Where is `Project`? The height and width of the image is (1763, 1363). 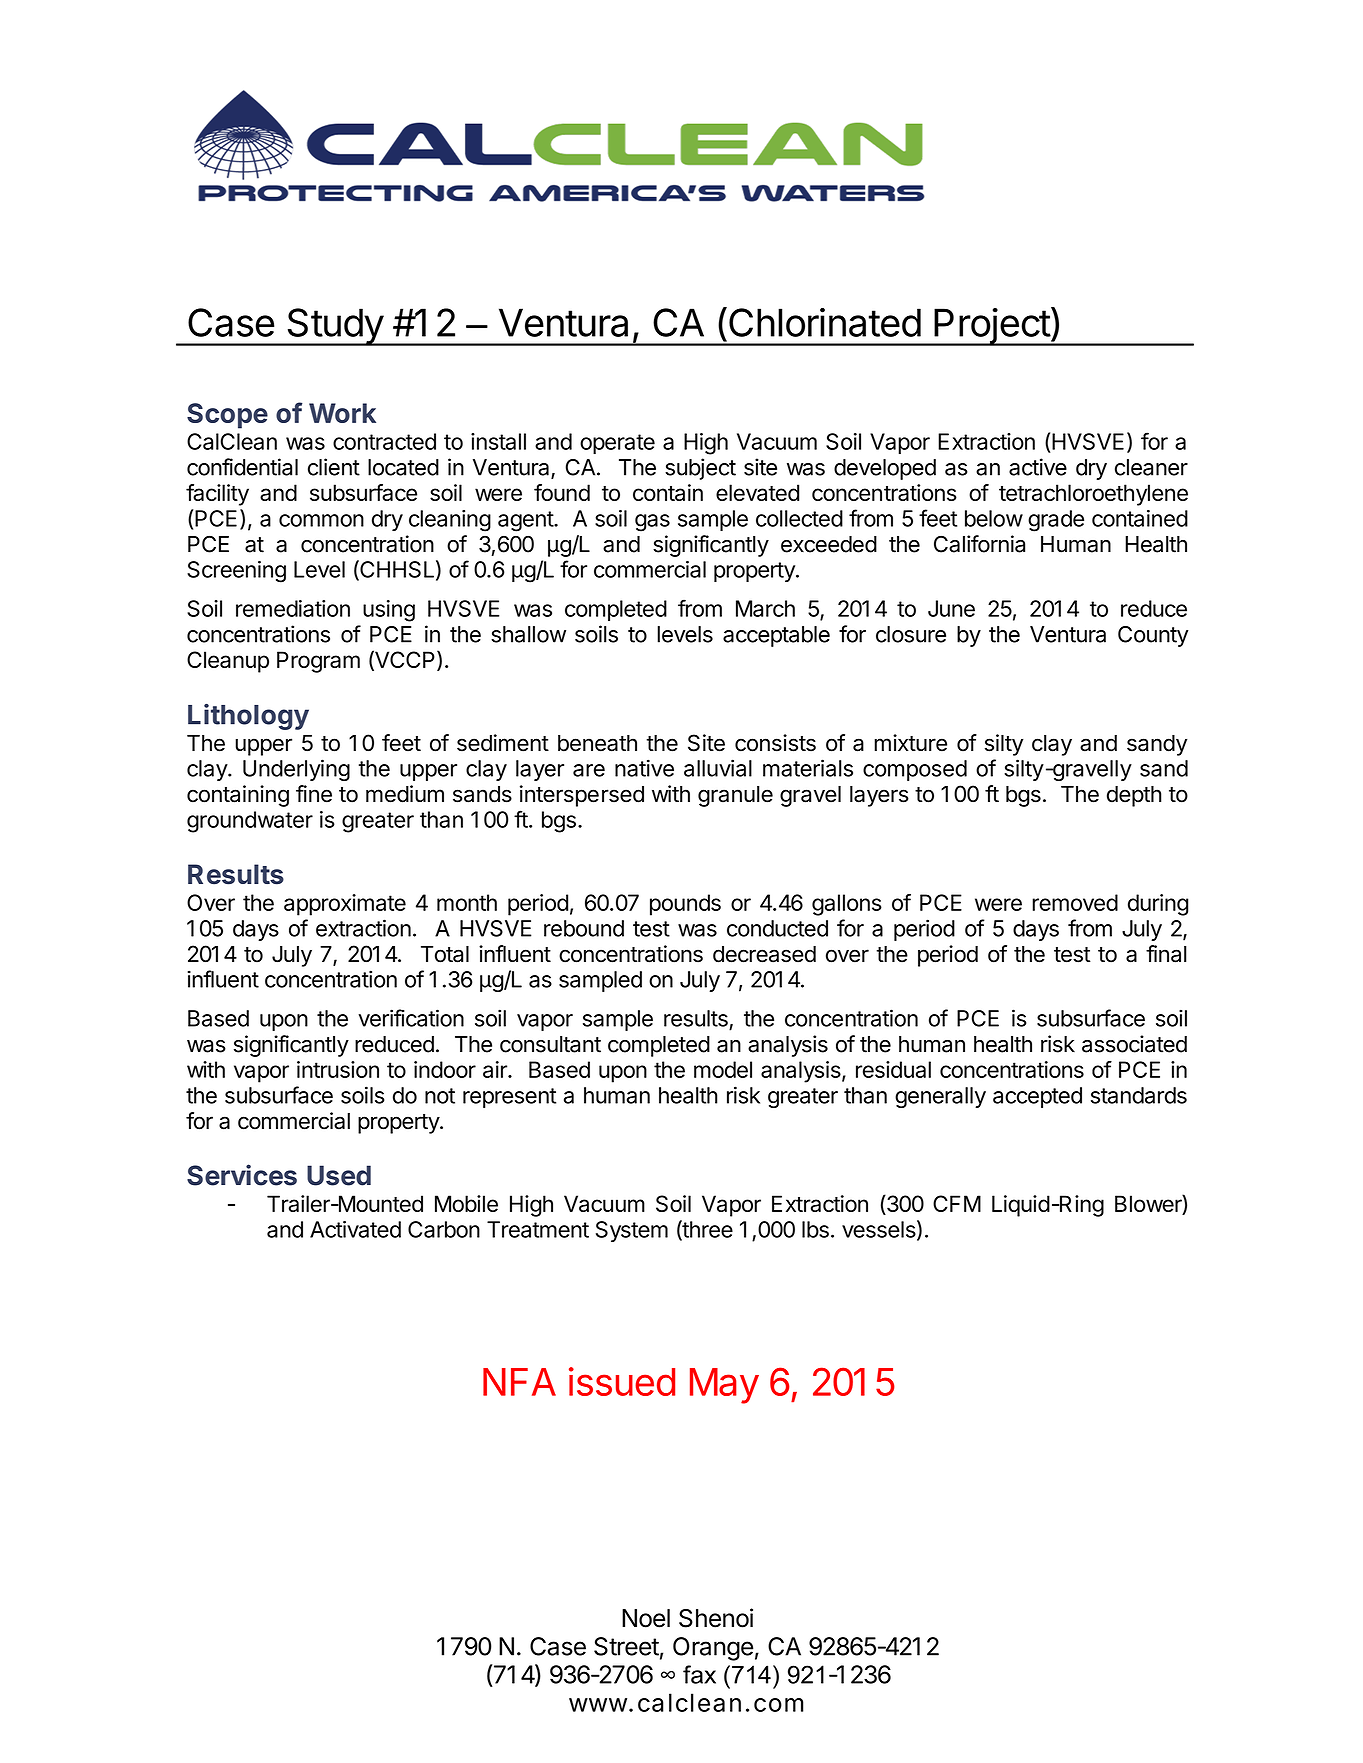 Project is located at coordinates (991, 327).
